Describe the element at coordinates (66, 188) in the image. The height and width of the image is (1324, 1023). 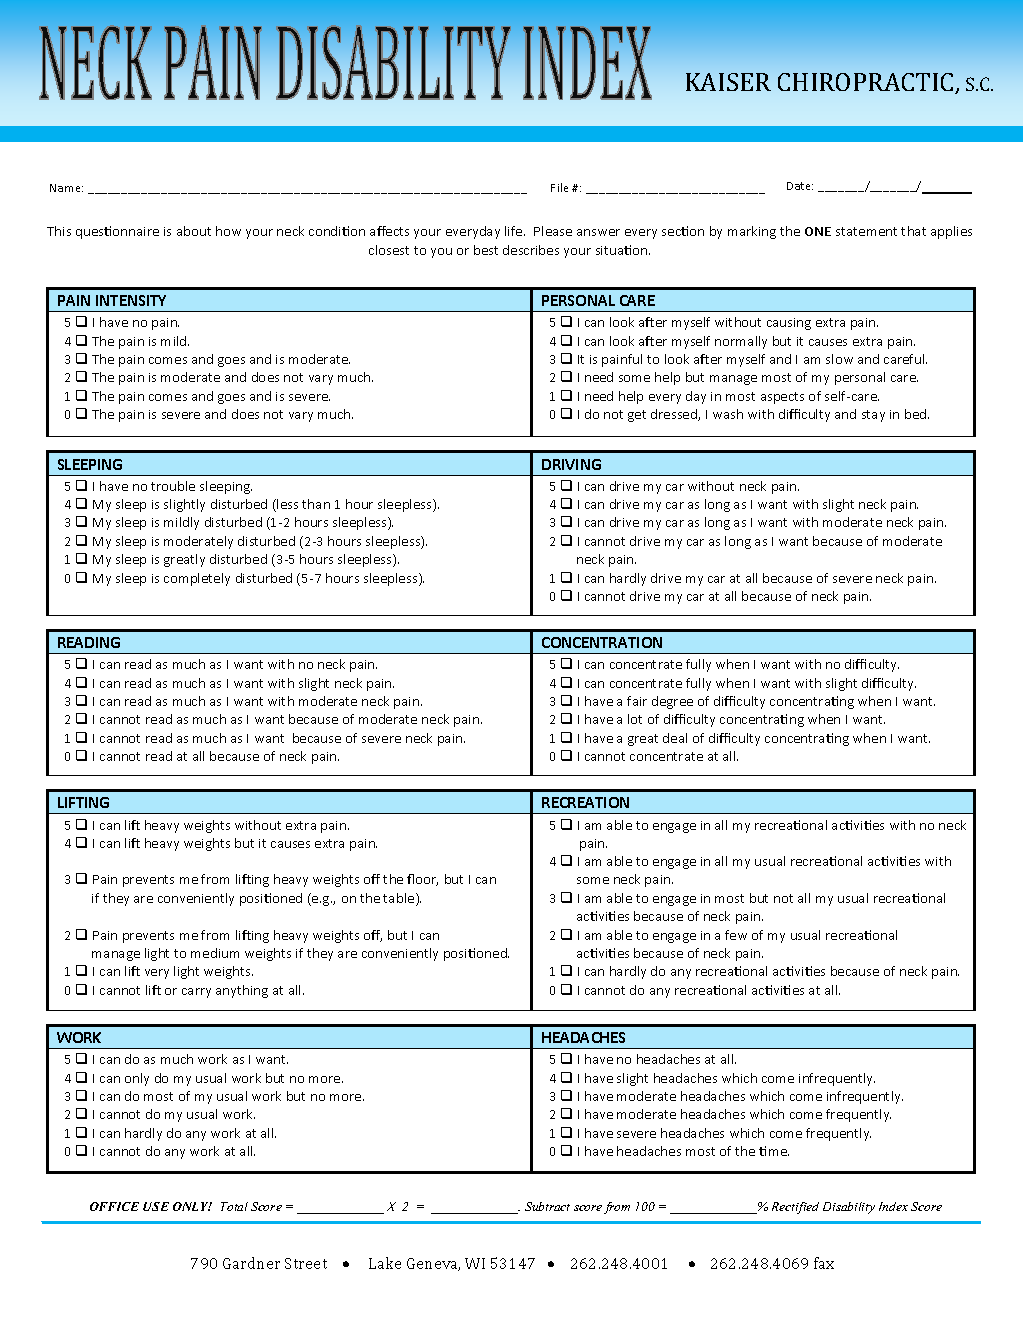
I see `Name` at that location.
